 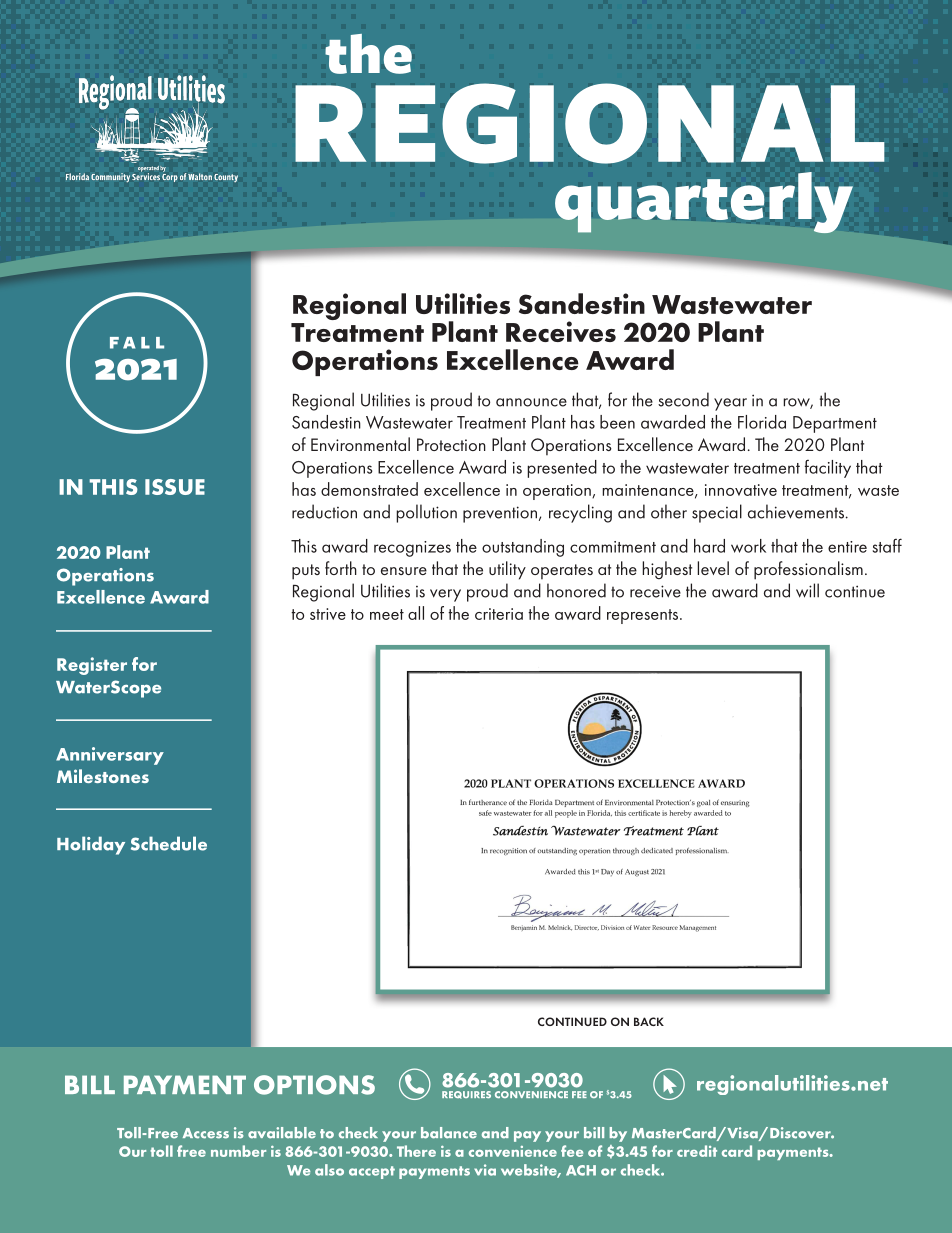 What do you see at coordinates (137, 343) in the image?
I see `FALL` at bounding box center [137, 343].
